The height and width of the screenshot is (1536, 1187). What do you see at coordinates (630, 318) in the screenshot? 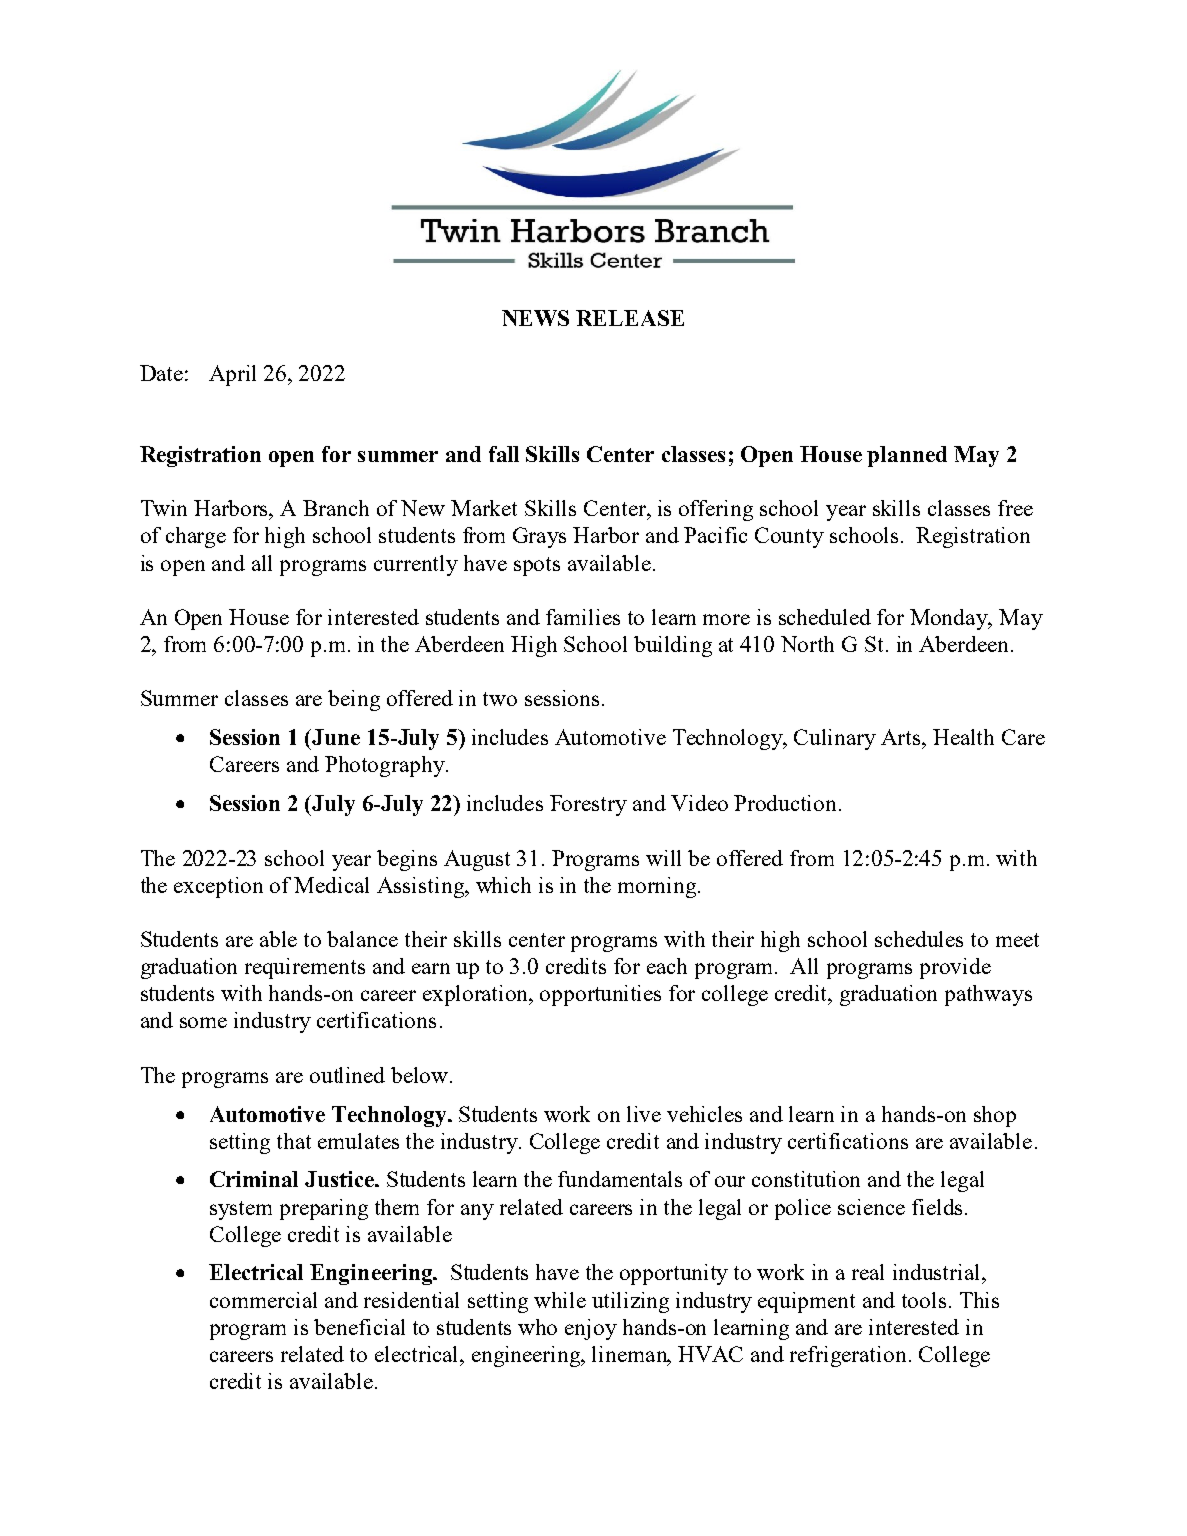
I see `RELEASE` at bounding box center [630, 318].
